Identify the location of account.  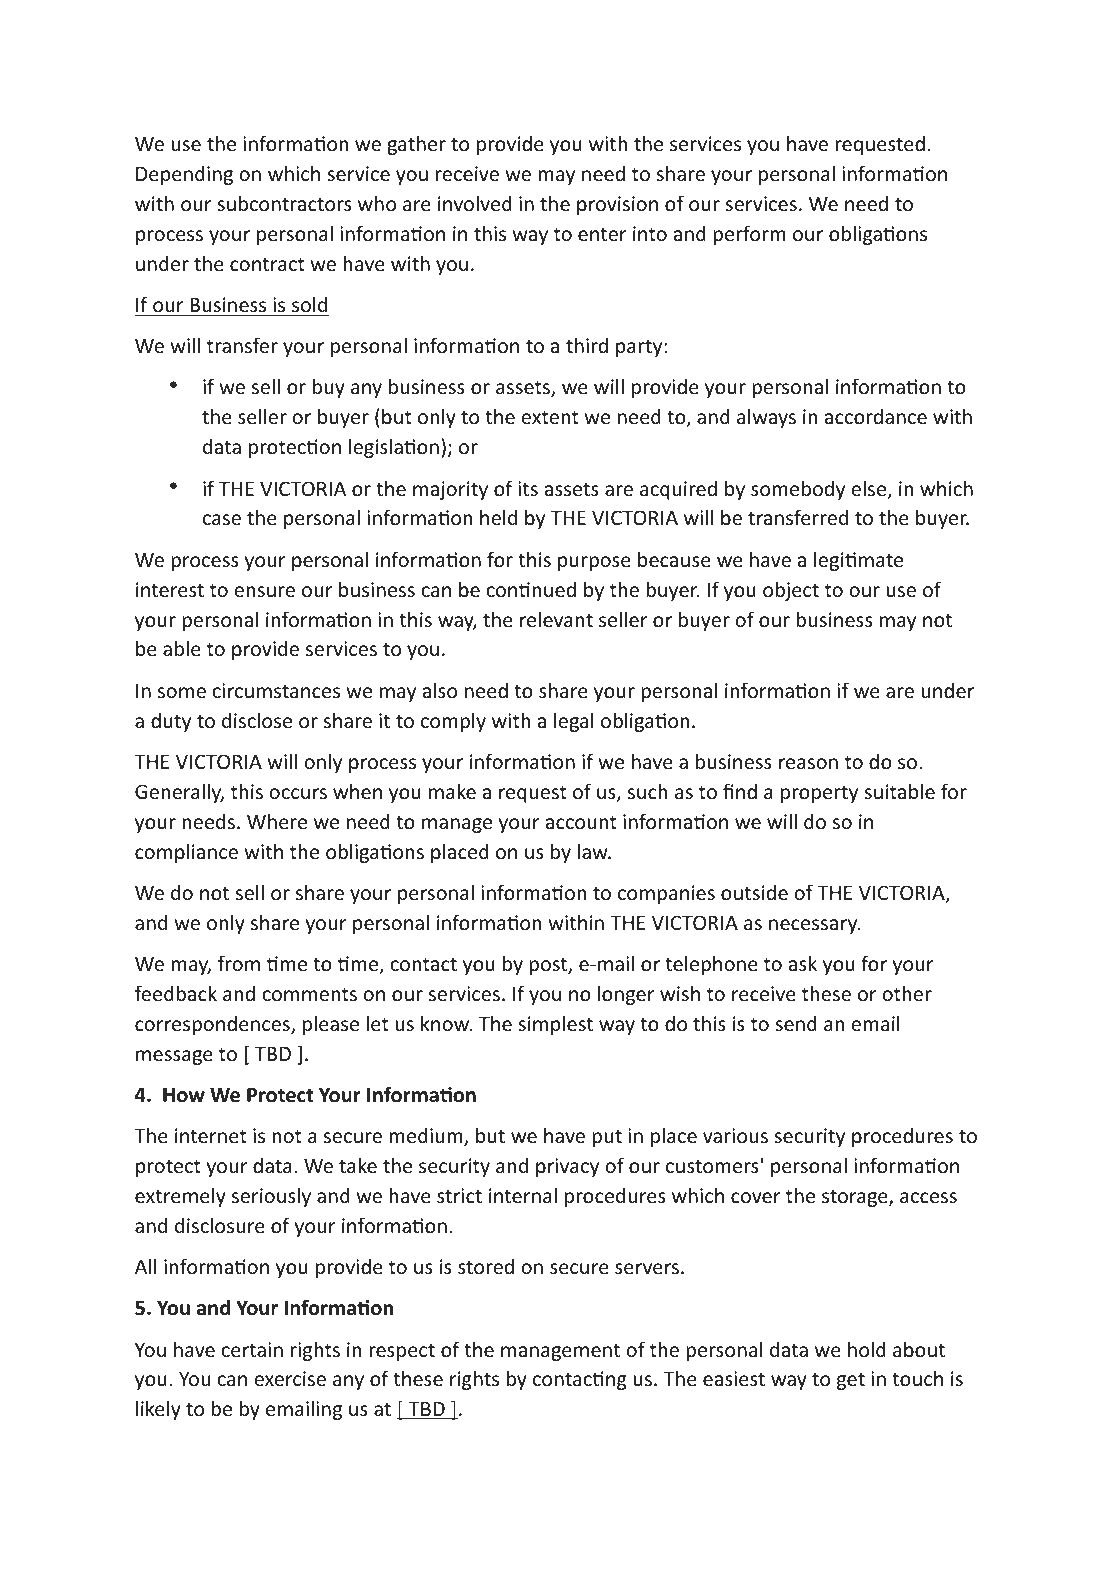
(581, 822).
